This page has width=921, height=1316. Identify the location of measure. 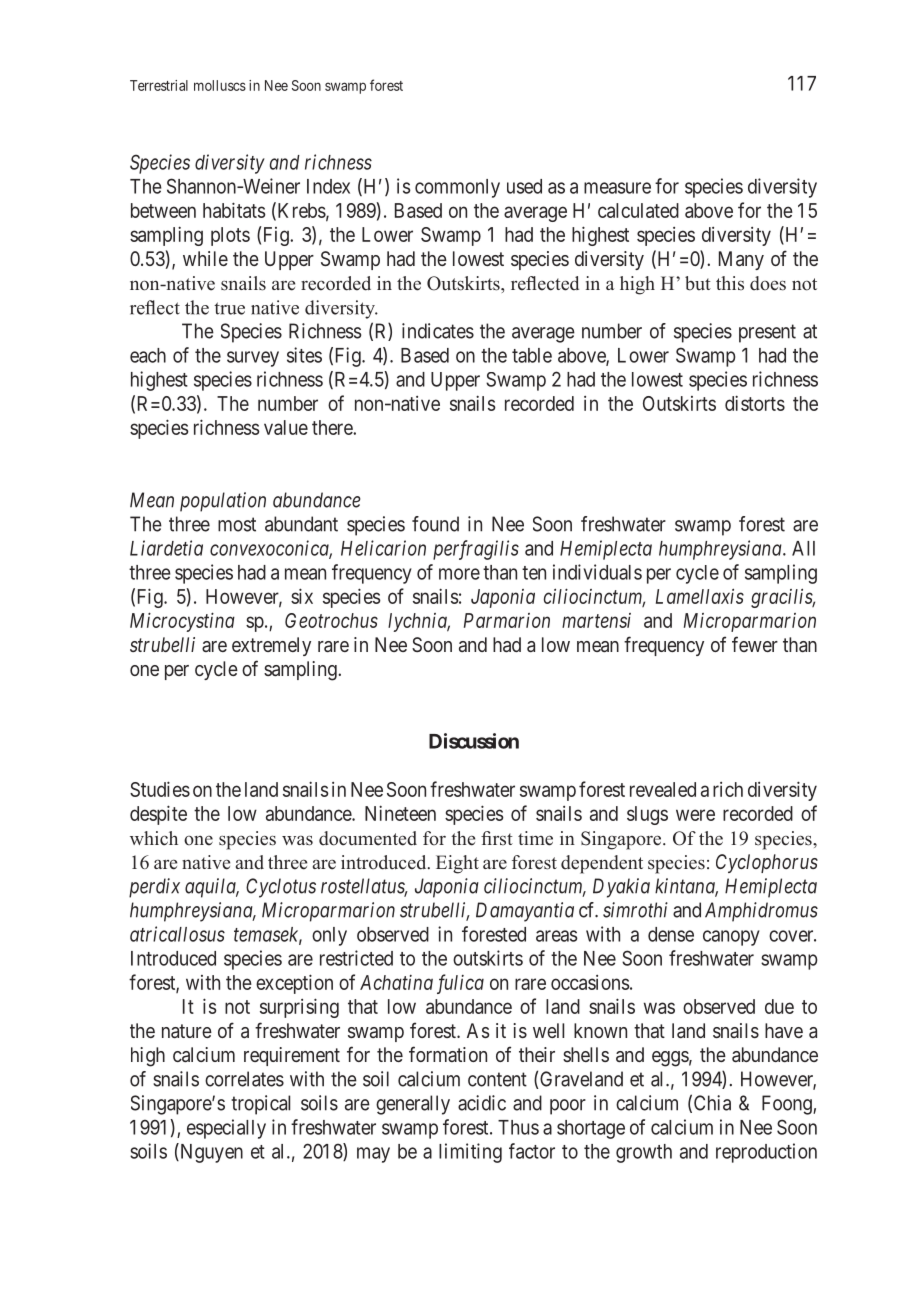
(617, 188).
